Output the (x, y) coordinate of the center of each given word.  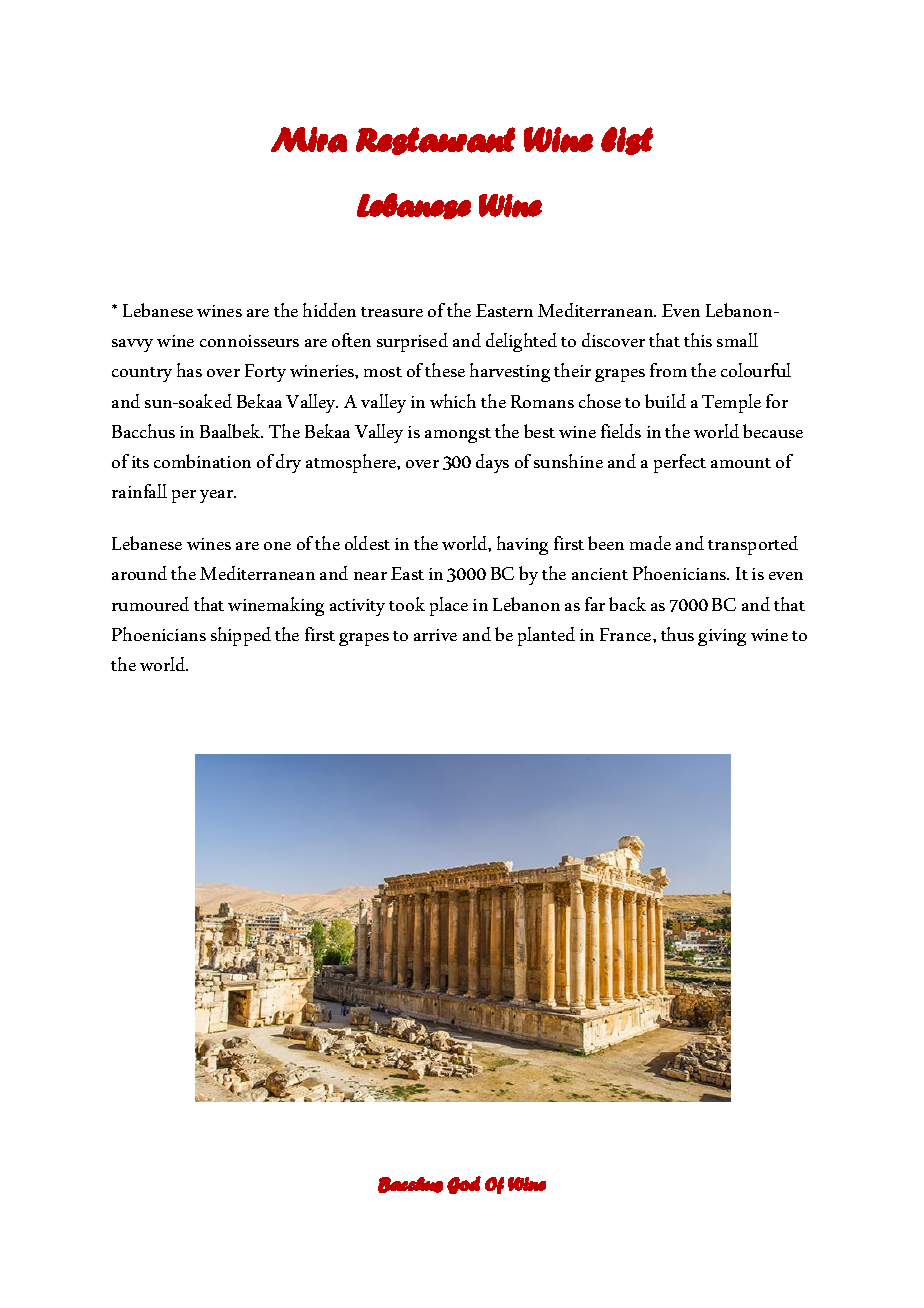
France (627, 634)
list (627, 141)
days (492, 463)
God (464, 1185)
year (218, 496)
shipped (241, 636)
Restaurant (435, 141)
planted (546, 636)
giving (722, 637)
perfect (680, 463)
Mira (309, 140)
